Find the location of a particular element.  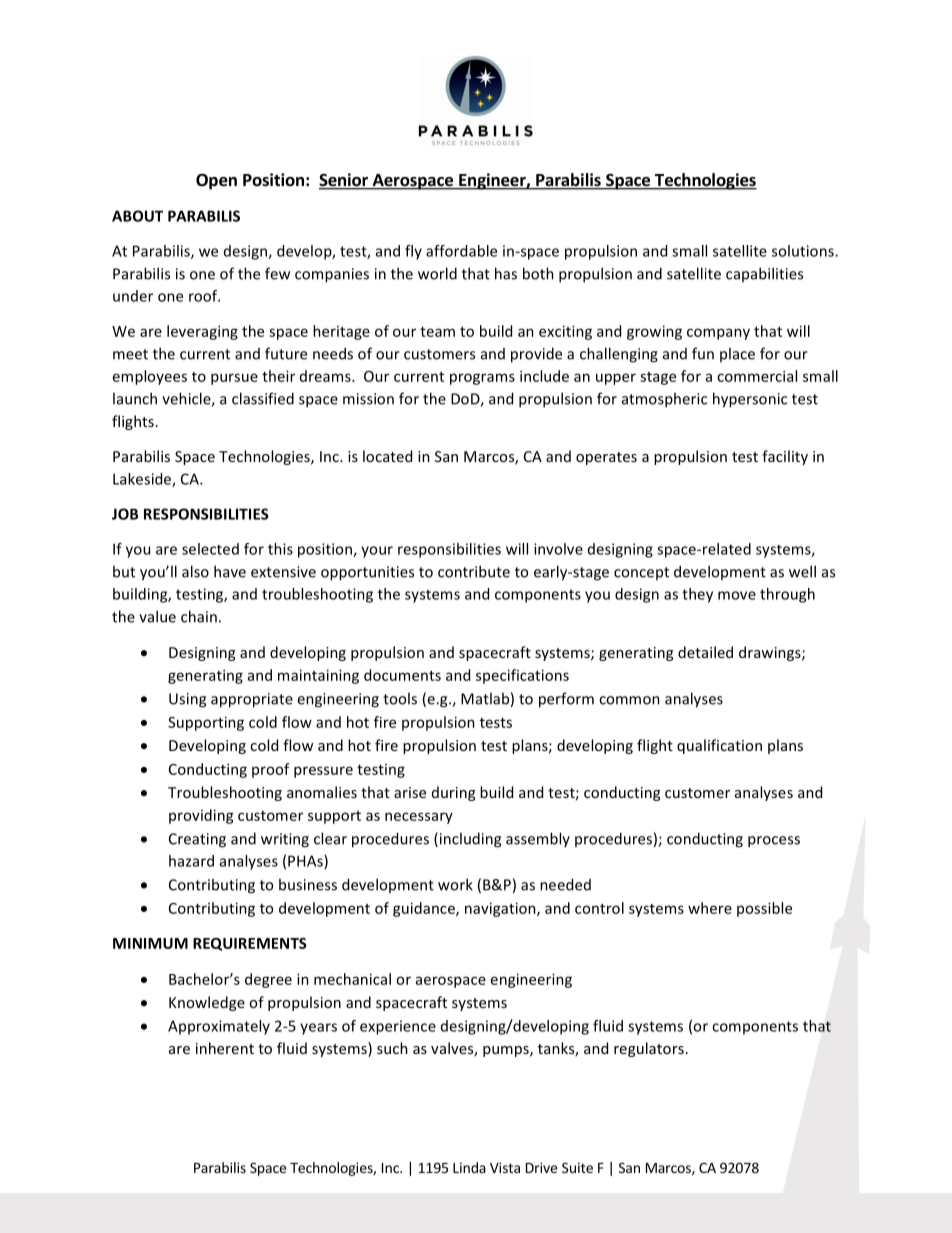

Open is located at coordinates (216, 181).
